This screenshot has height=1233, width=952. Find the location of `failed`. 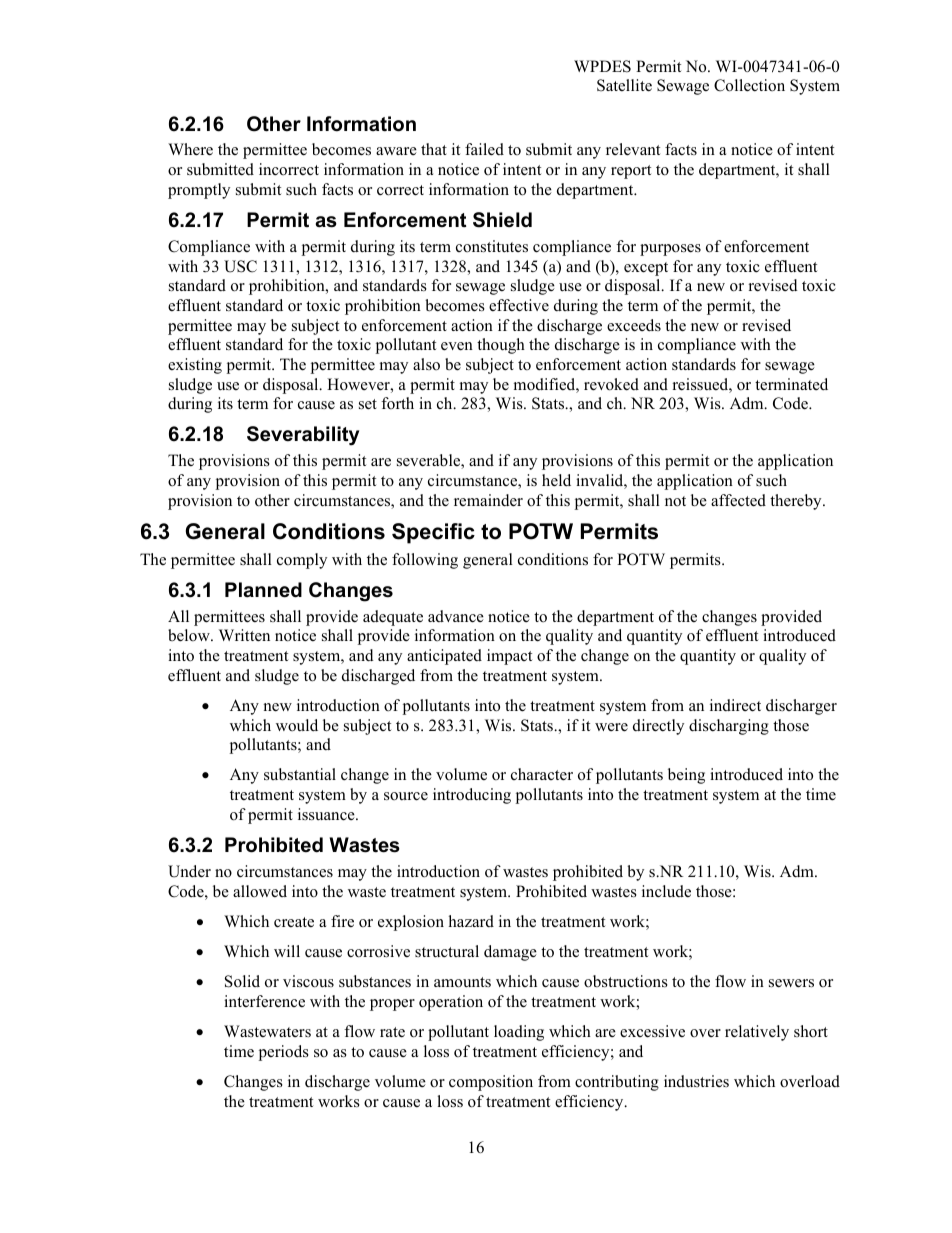

failed is located at coordinates (484, 149).
